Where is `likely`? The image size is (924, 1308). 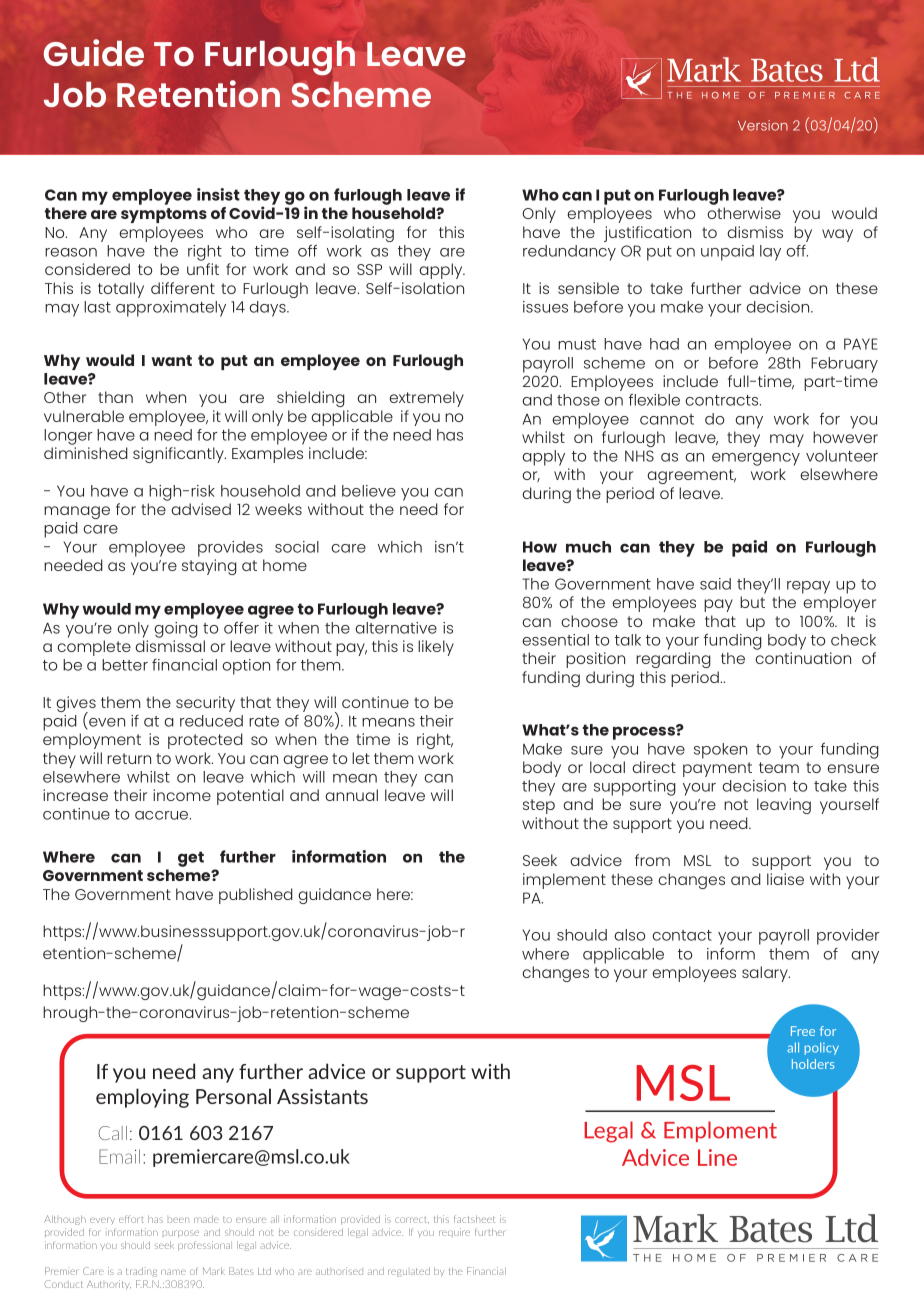 likely is located at coordinates (436, 648).
